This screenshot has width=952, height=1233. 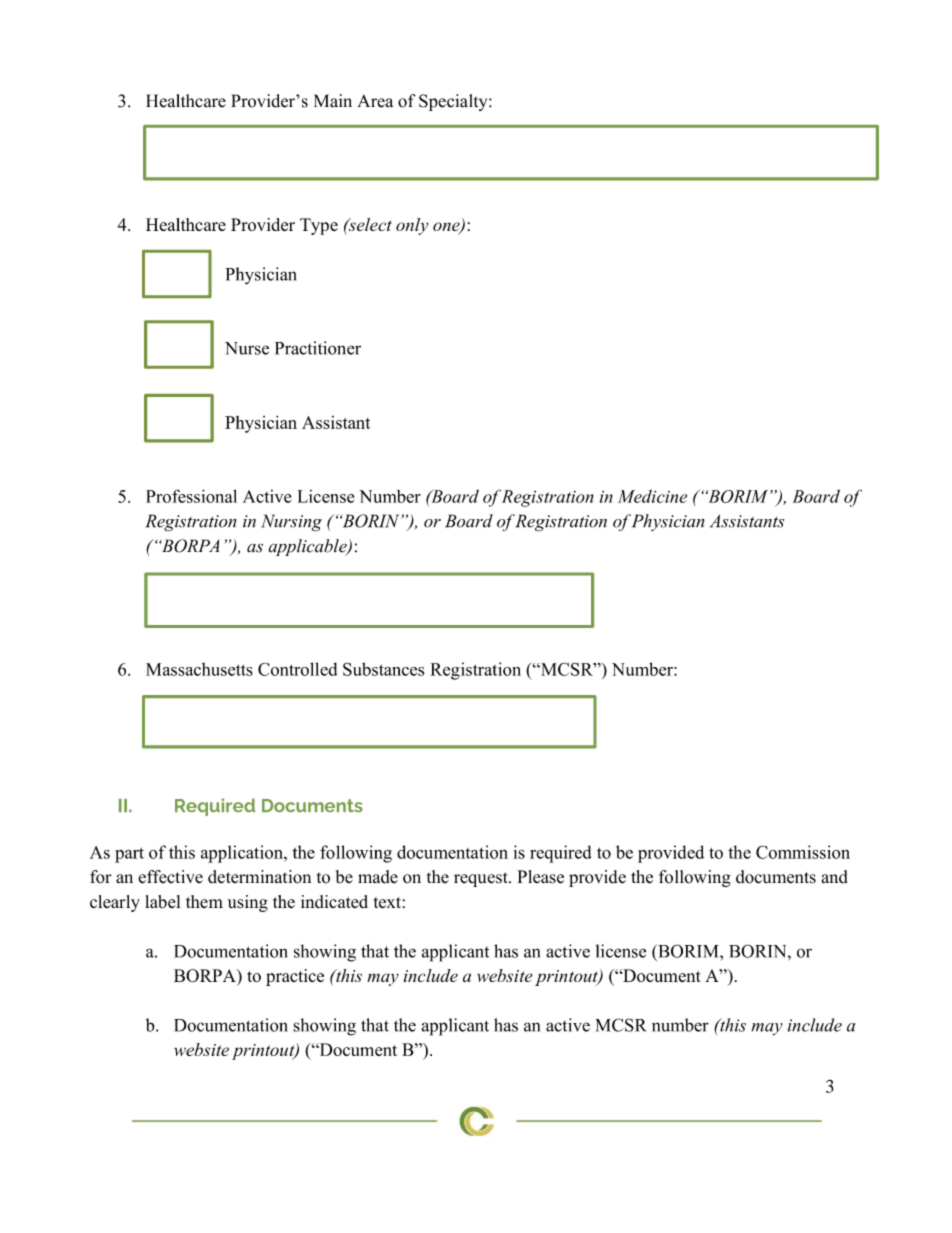 What do you see at coordinates (247, 348) in the screenshot?
I see `Nurse` at bounding box center [247, 348].
